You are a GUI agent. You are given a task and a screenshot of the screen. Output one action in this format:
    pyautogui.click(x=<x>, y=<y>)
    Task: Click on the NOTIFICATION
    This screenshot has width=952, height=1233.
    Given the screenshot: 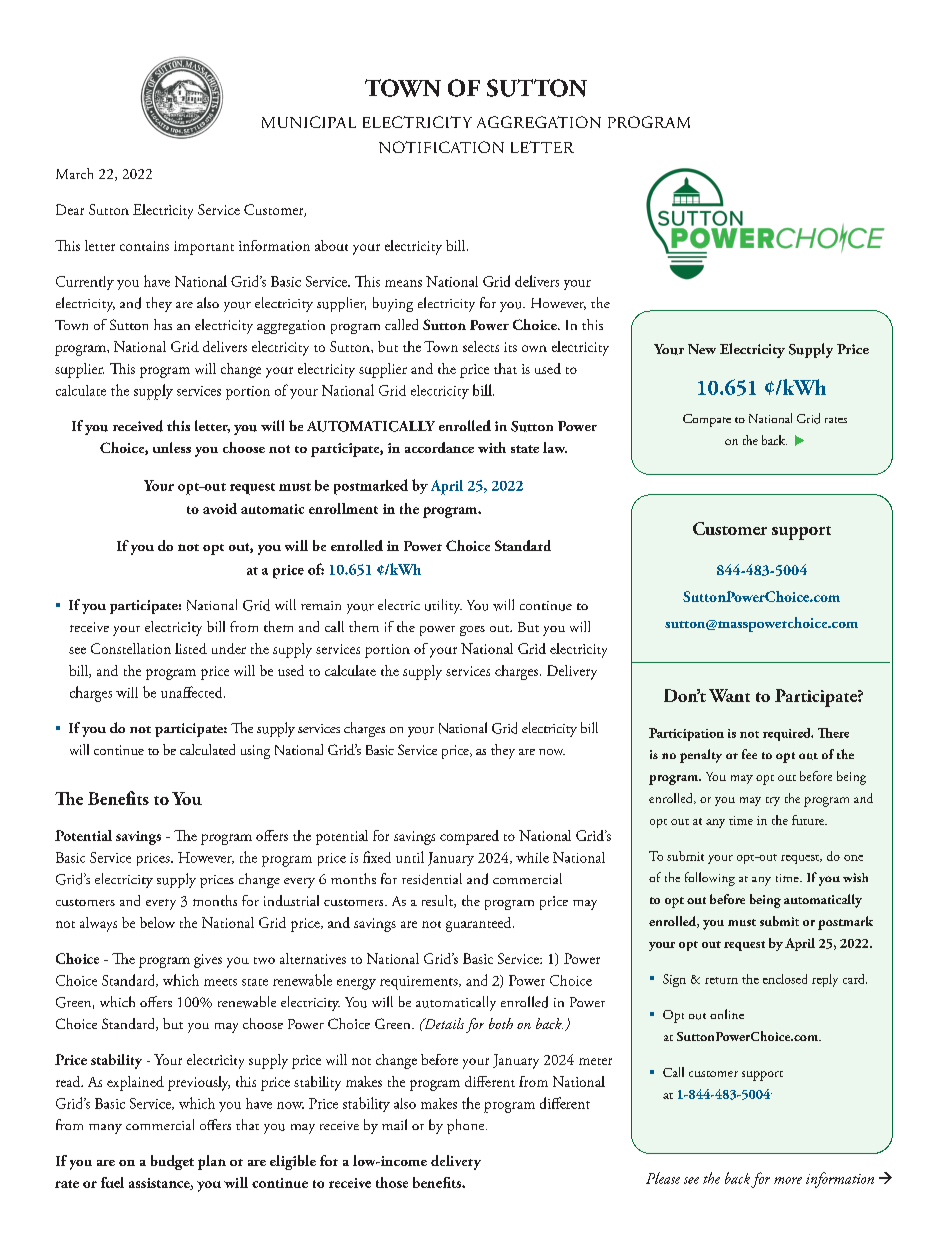 What is the action you would take?
    pyautogui.click(x=441, y=147)
